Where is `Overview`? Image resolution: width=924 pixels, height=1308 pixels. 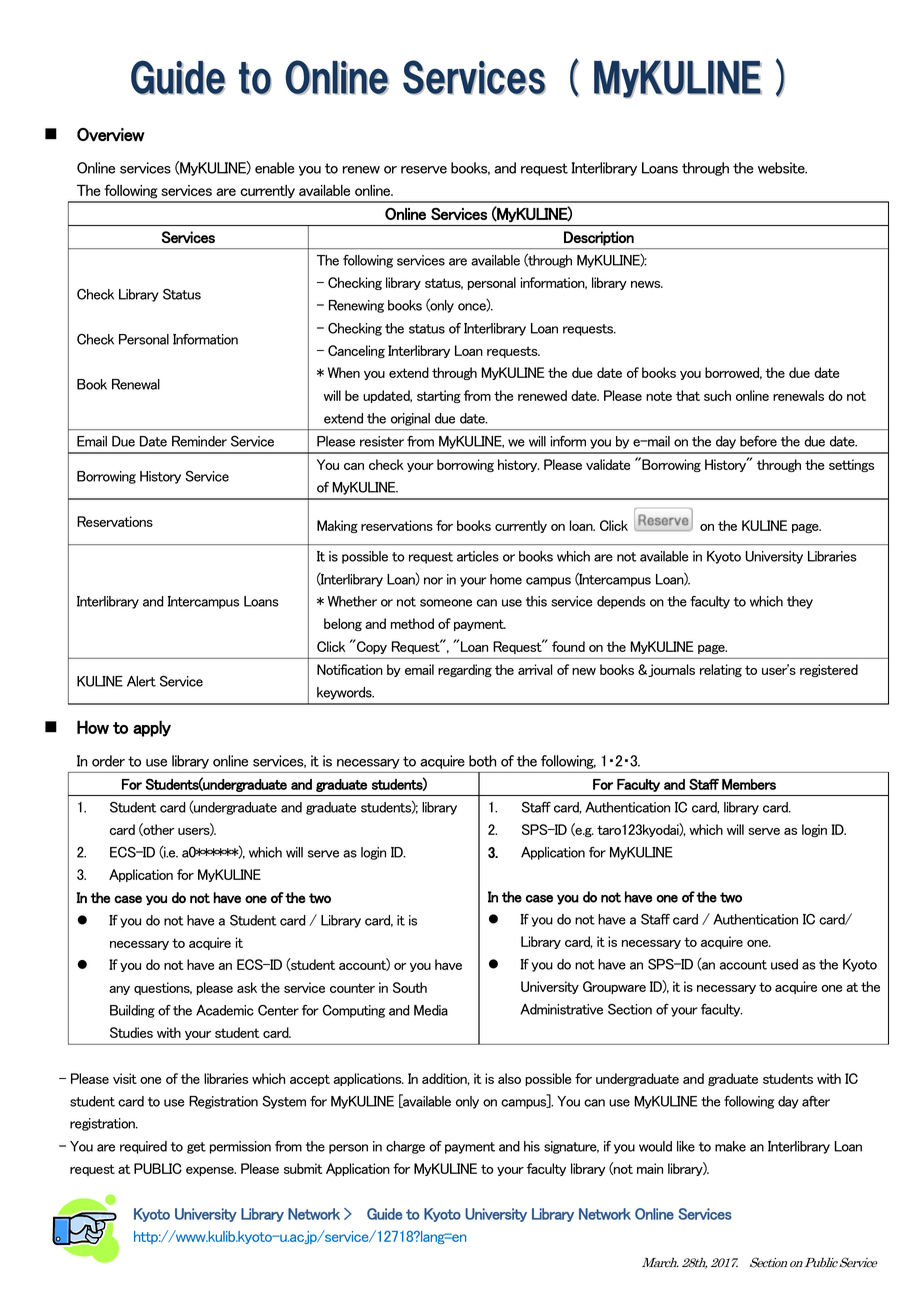
Overview is located at coordinates (111, 135).
